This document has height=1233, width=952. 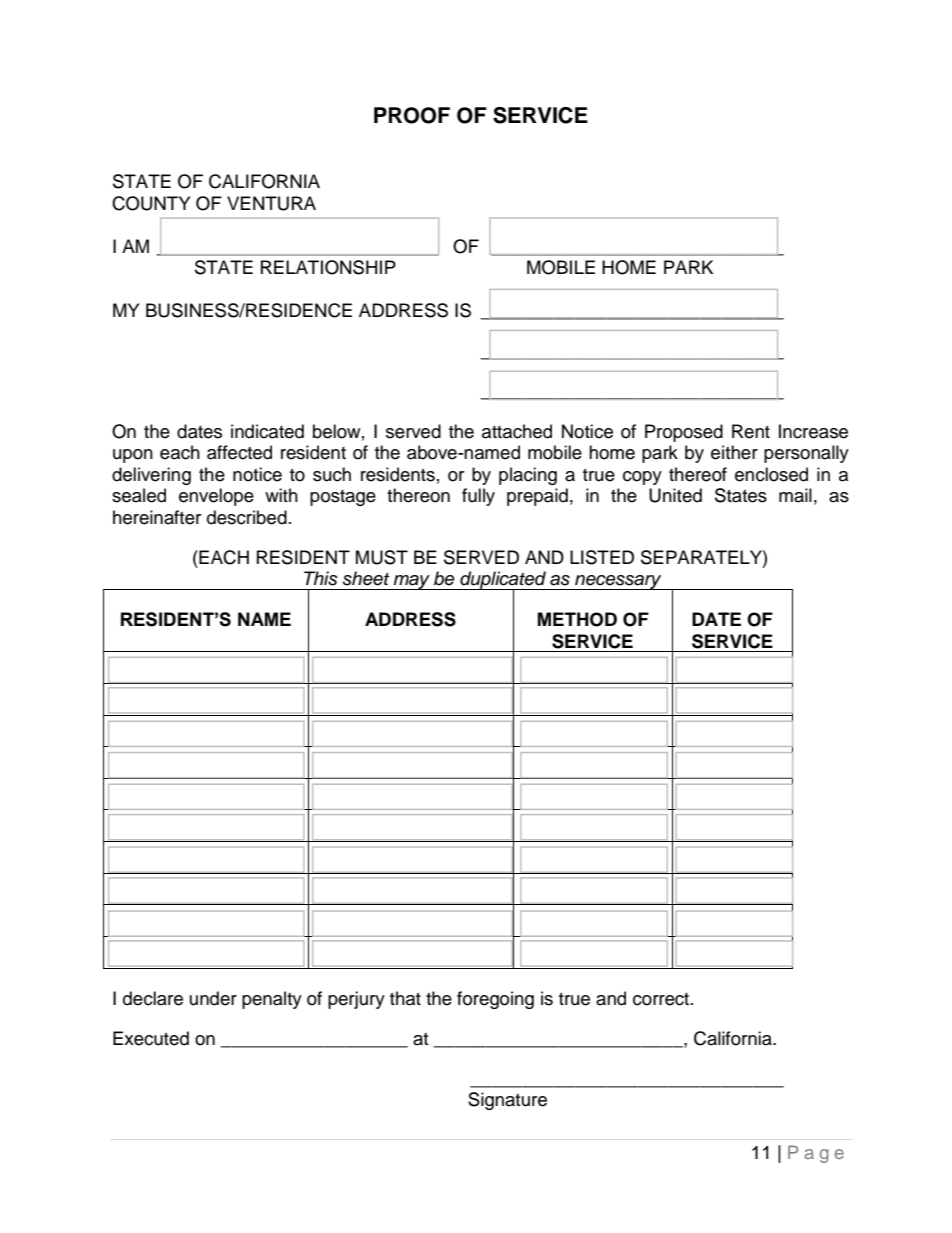 What do you see at coordinates (151, 1038) in the document?
I see `Executed` at bounding box center [151, 1038].
